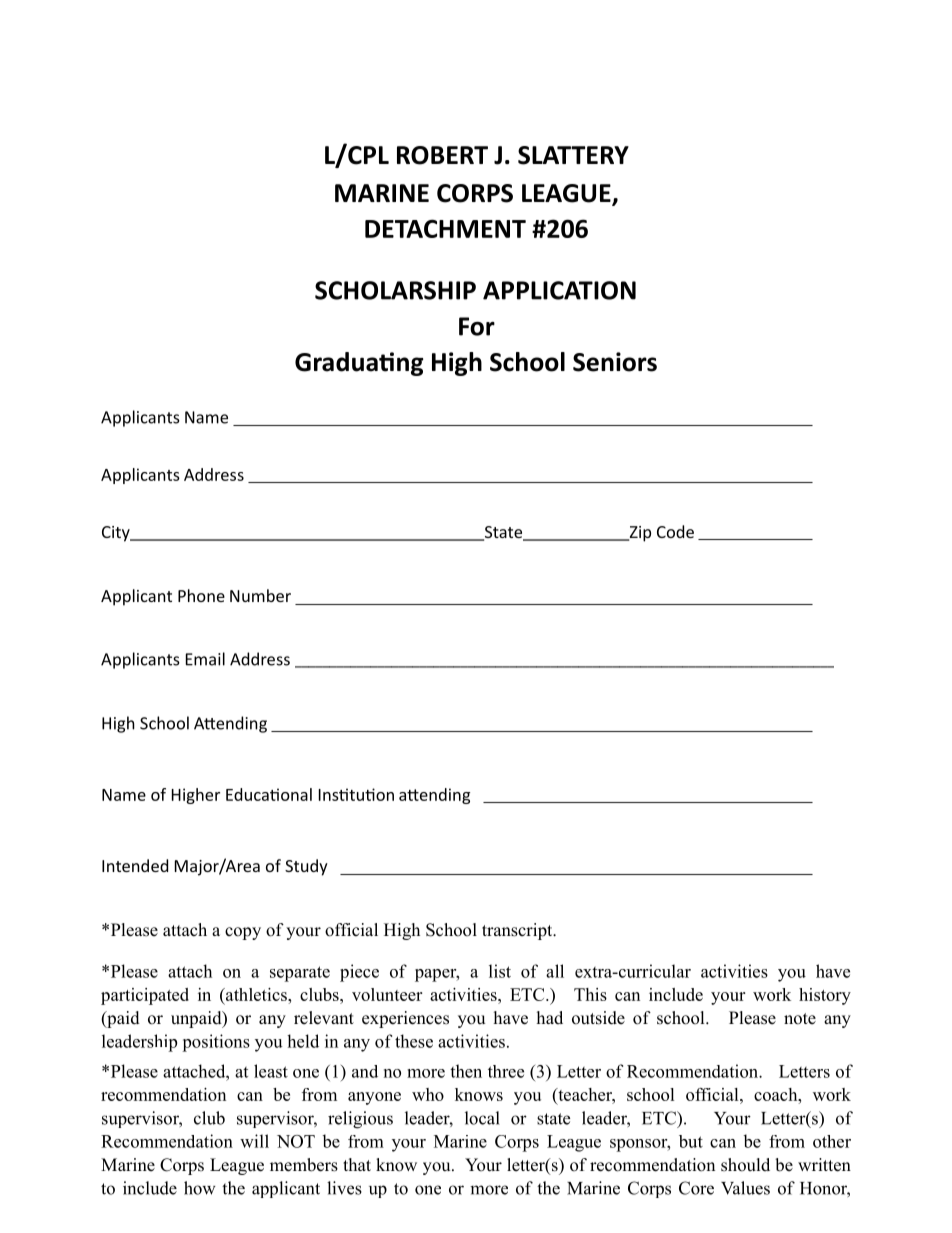 The height and width of the screenshot is (1233, 952). I want to click on should, so click(745, 1165).
